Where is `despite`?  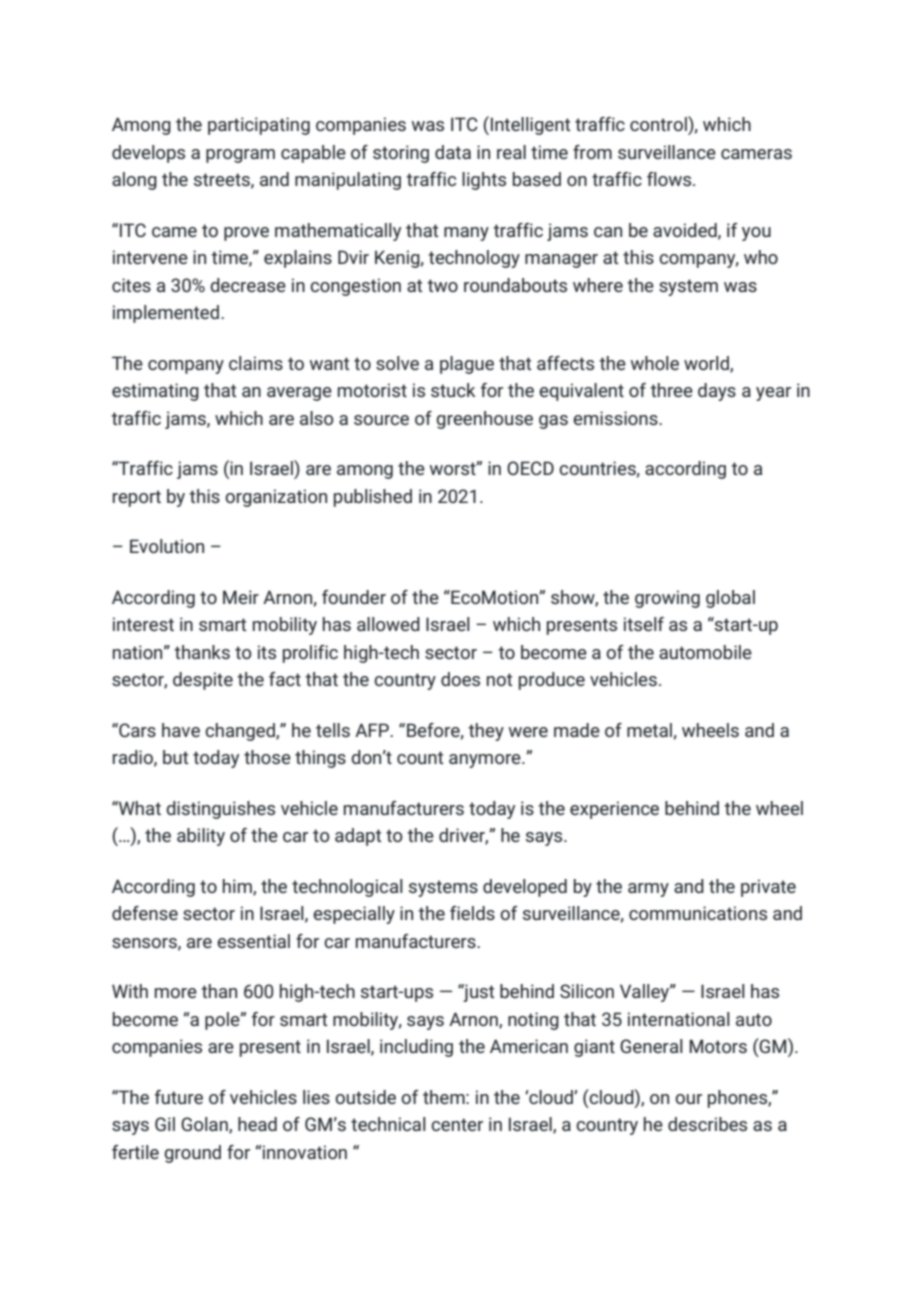 despite is located at coordinates (203, 681).
